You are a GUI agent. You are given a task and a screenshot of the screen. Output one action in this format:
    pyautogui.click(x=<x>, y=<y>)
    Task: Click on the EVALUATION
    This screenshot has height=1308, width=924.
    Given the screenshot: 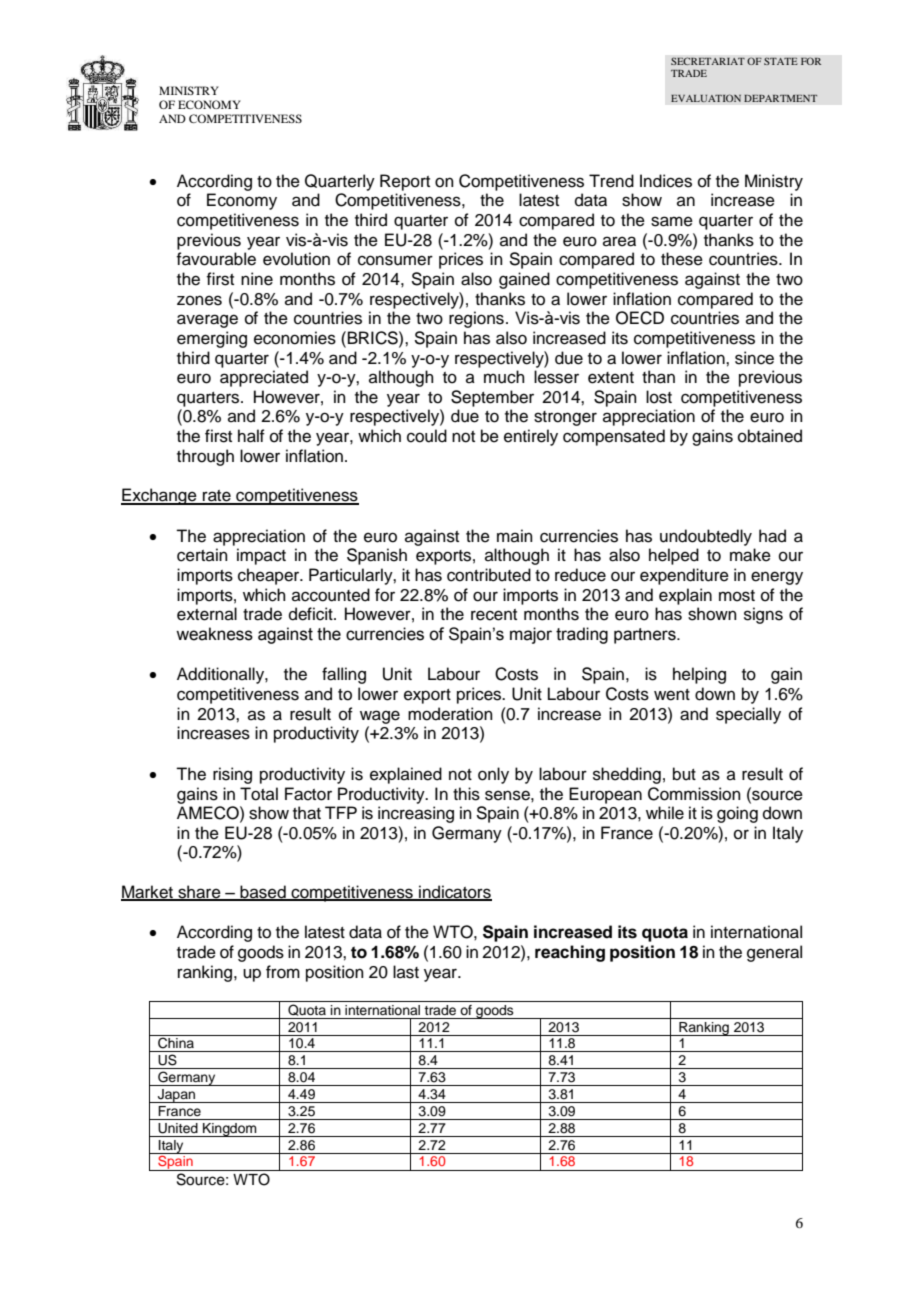 What is the action you would take?
    pyautogui.click(x=706, y=98)
